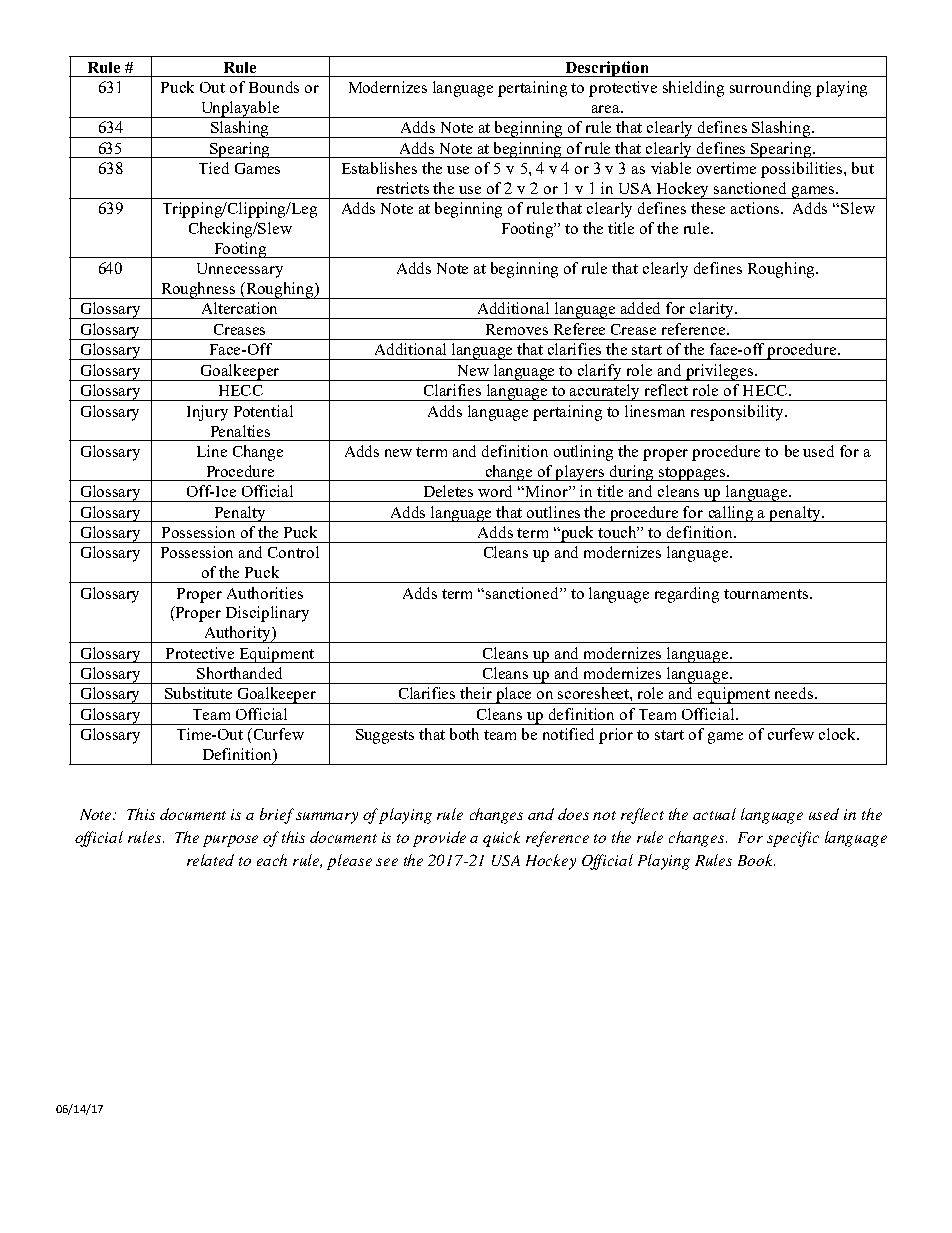  I want to click on Bounds, so click(274, 87).
